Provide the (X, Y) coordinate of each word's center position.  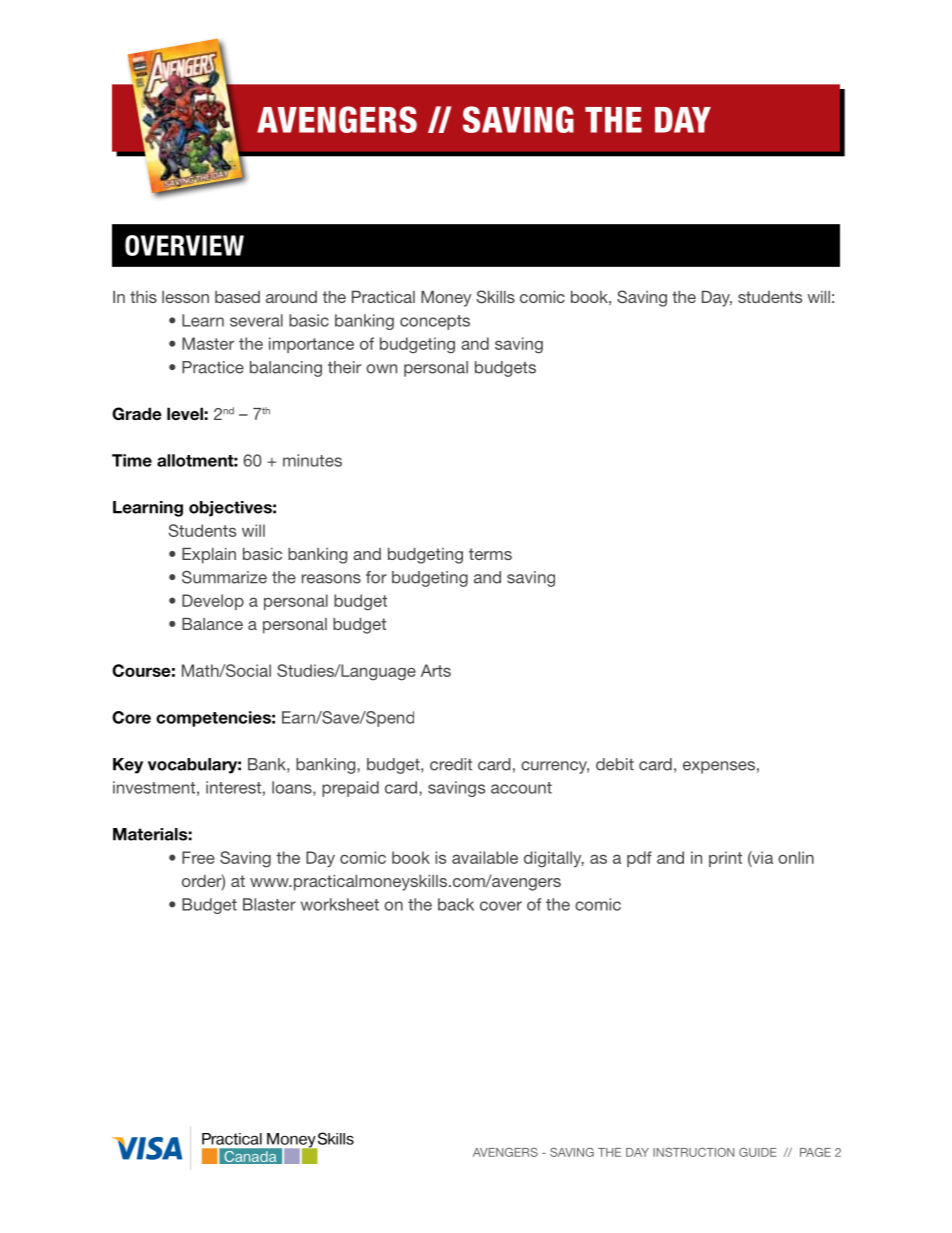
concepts (435, 322)
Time (132, 460)
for (376, 577)
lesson (185, 297)
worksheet (340, 904)
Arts (436, 670)
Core (131, 717)
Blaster (269, 904)
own (381, 369)
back (456, 904)
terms (490, 554)
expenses (719, 767)
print (725, 859)
